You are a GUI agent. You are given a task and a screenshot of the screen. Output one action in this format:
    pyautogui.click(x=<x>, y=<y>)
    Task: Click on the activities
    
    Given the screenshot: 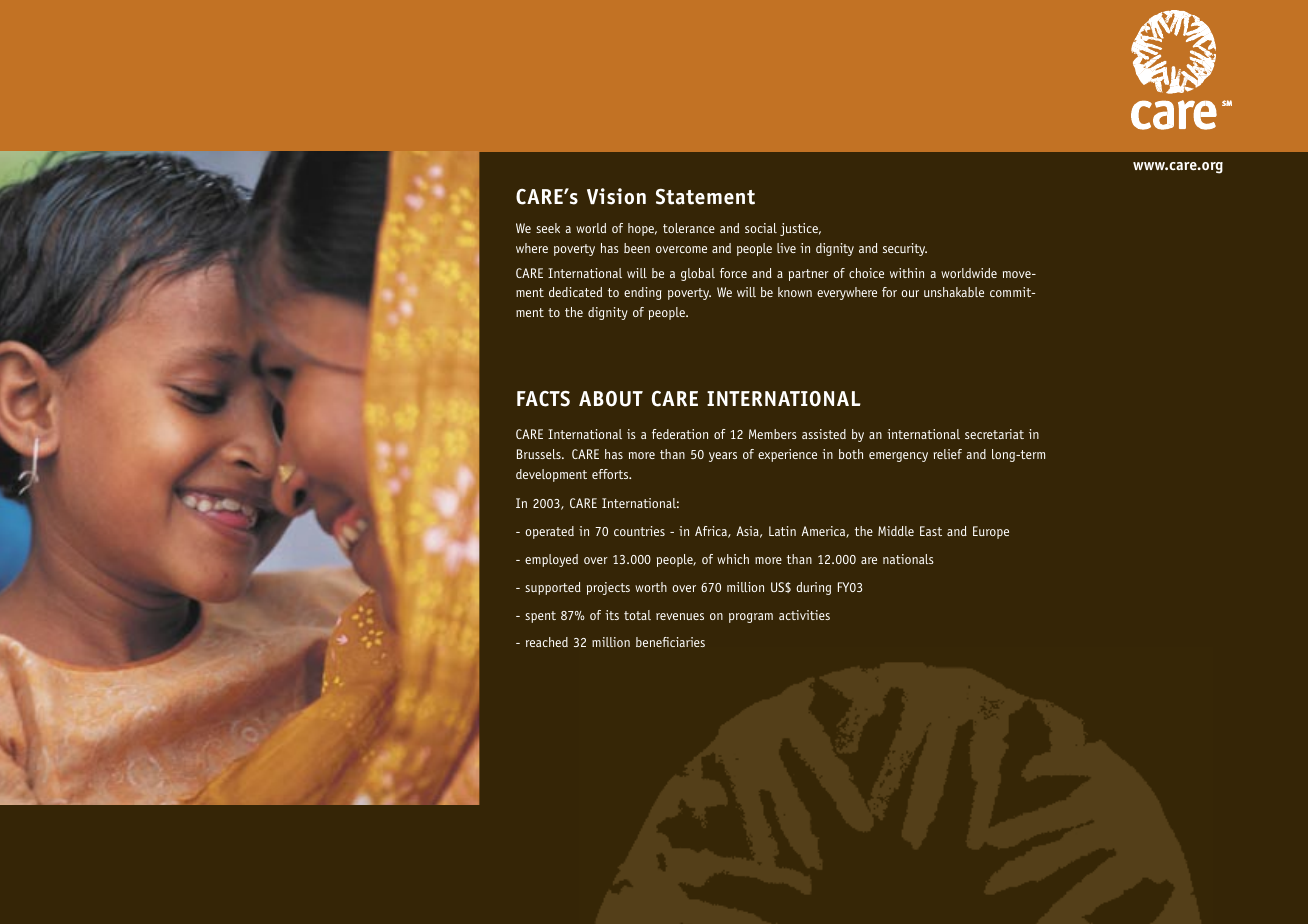 What is the action you would take?
    pyautogui.click(x=804, y=615)
